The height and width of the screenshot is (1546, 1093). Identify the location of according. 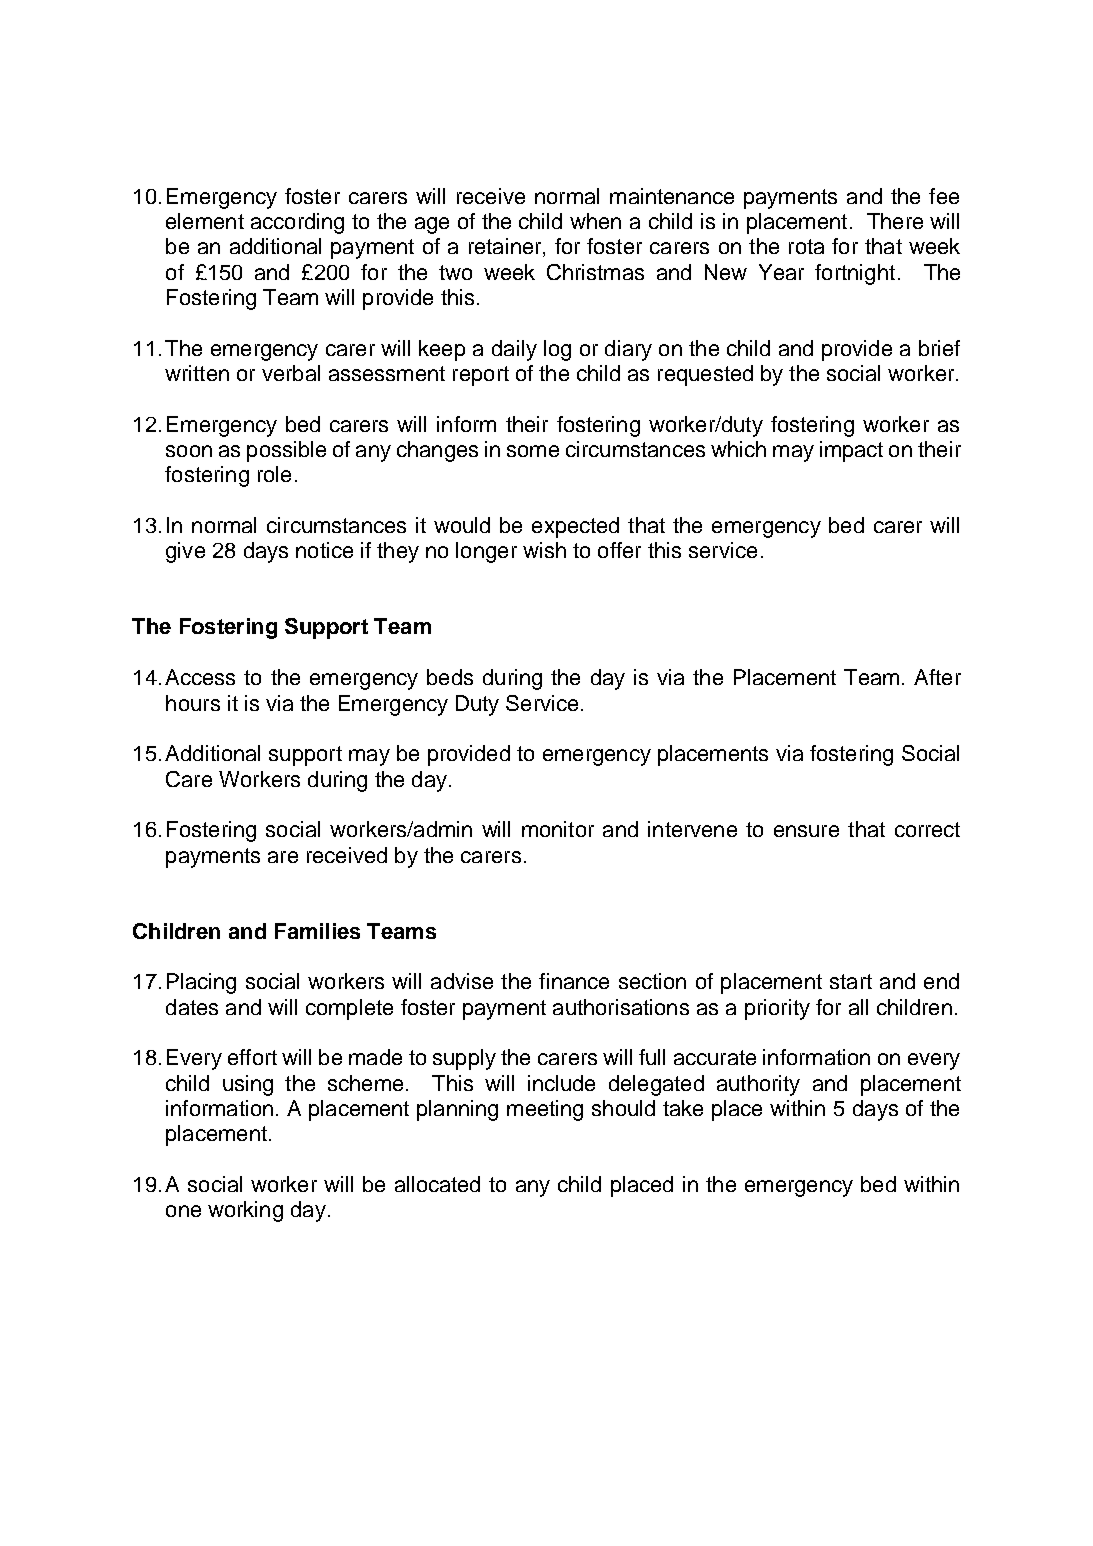
(297, 223).
